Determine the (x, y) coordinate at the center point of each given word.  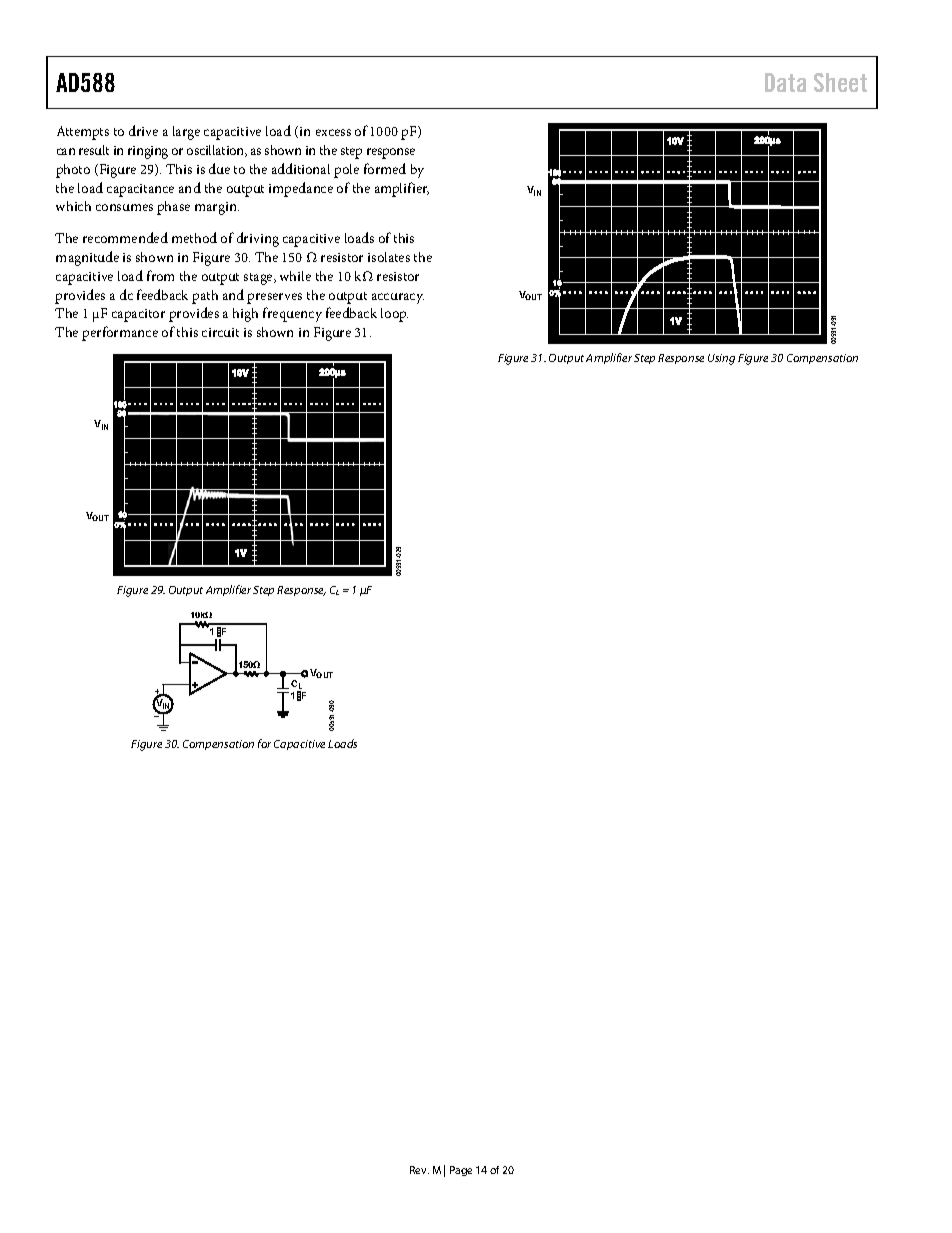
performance (120, 333)
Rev (419, 1170)
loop (394, 315)
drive (143, 130)
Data (785, 82)
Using (721, 359)
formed (385, 168)
